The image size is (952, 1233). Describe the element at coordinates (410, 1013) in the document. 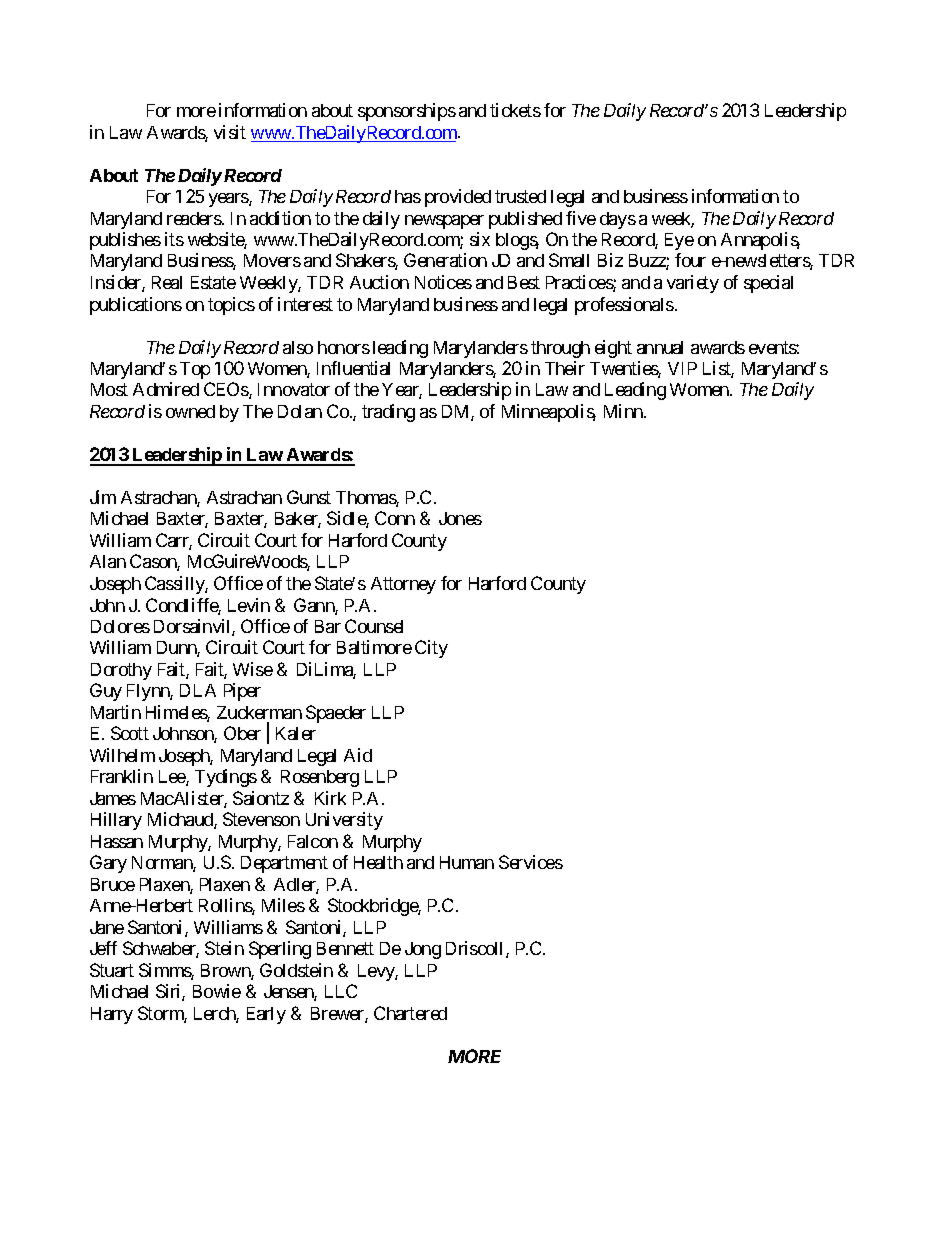

I see `Chartered` at that location.
